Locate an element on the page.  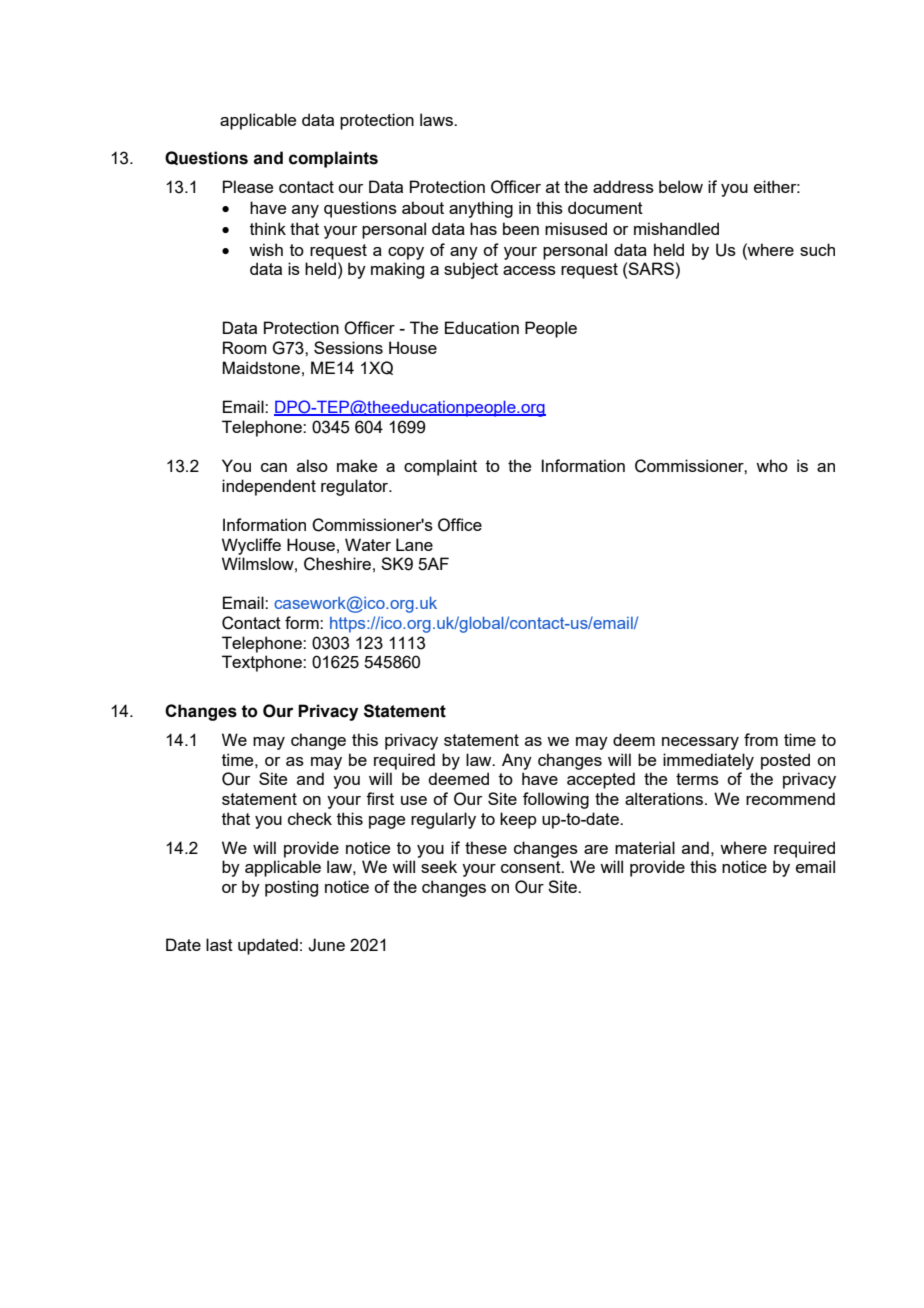
Water is located at coordinates (368, 544).
